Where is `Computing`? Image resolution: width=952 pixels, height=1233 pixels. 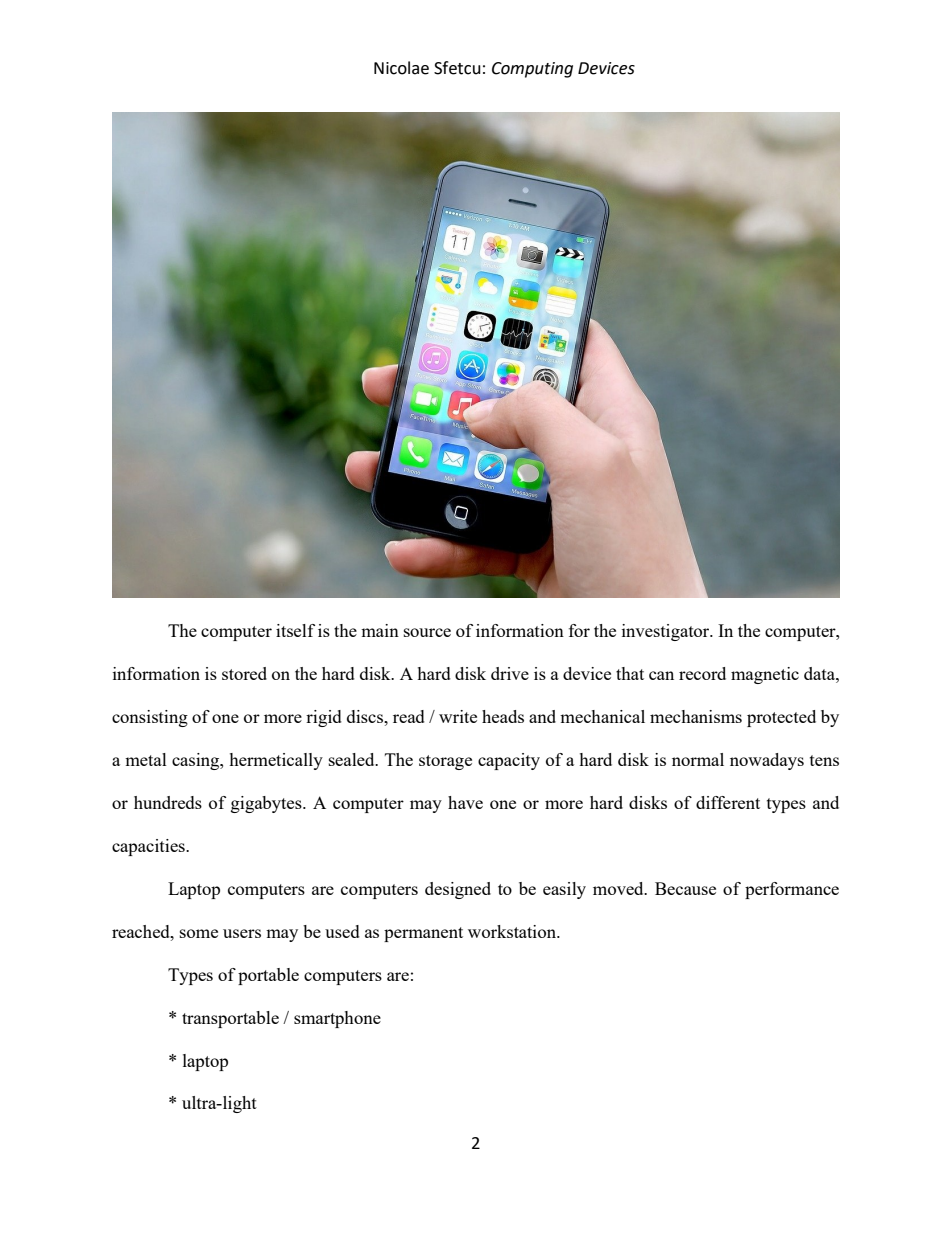 Computing is located at coordinates (532, 70).
